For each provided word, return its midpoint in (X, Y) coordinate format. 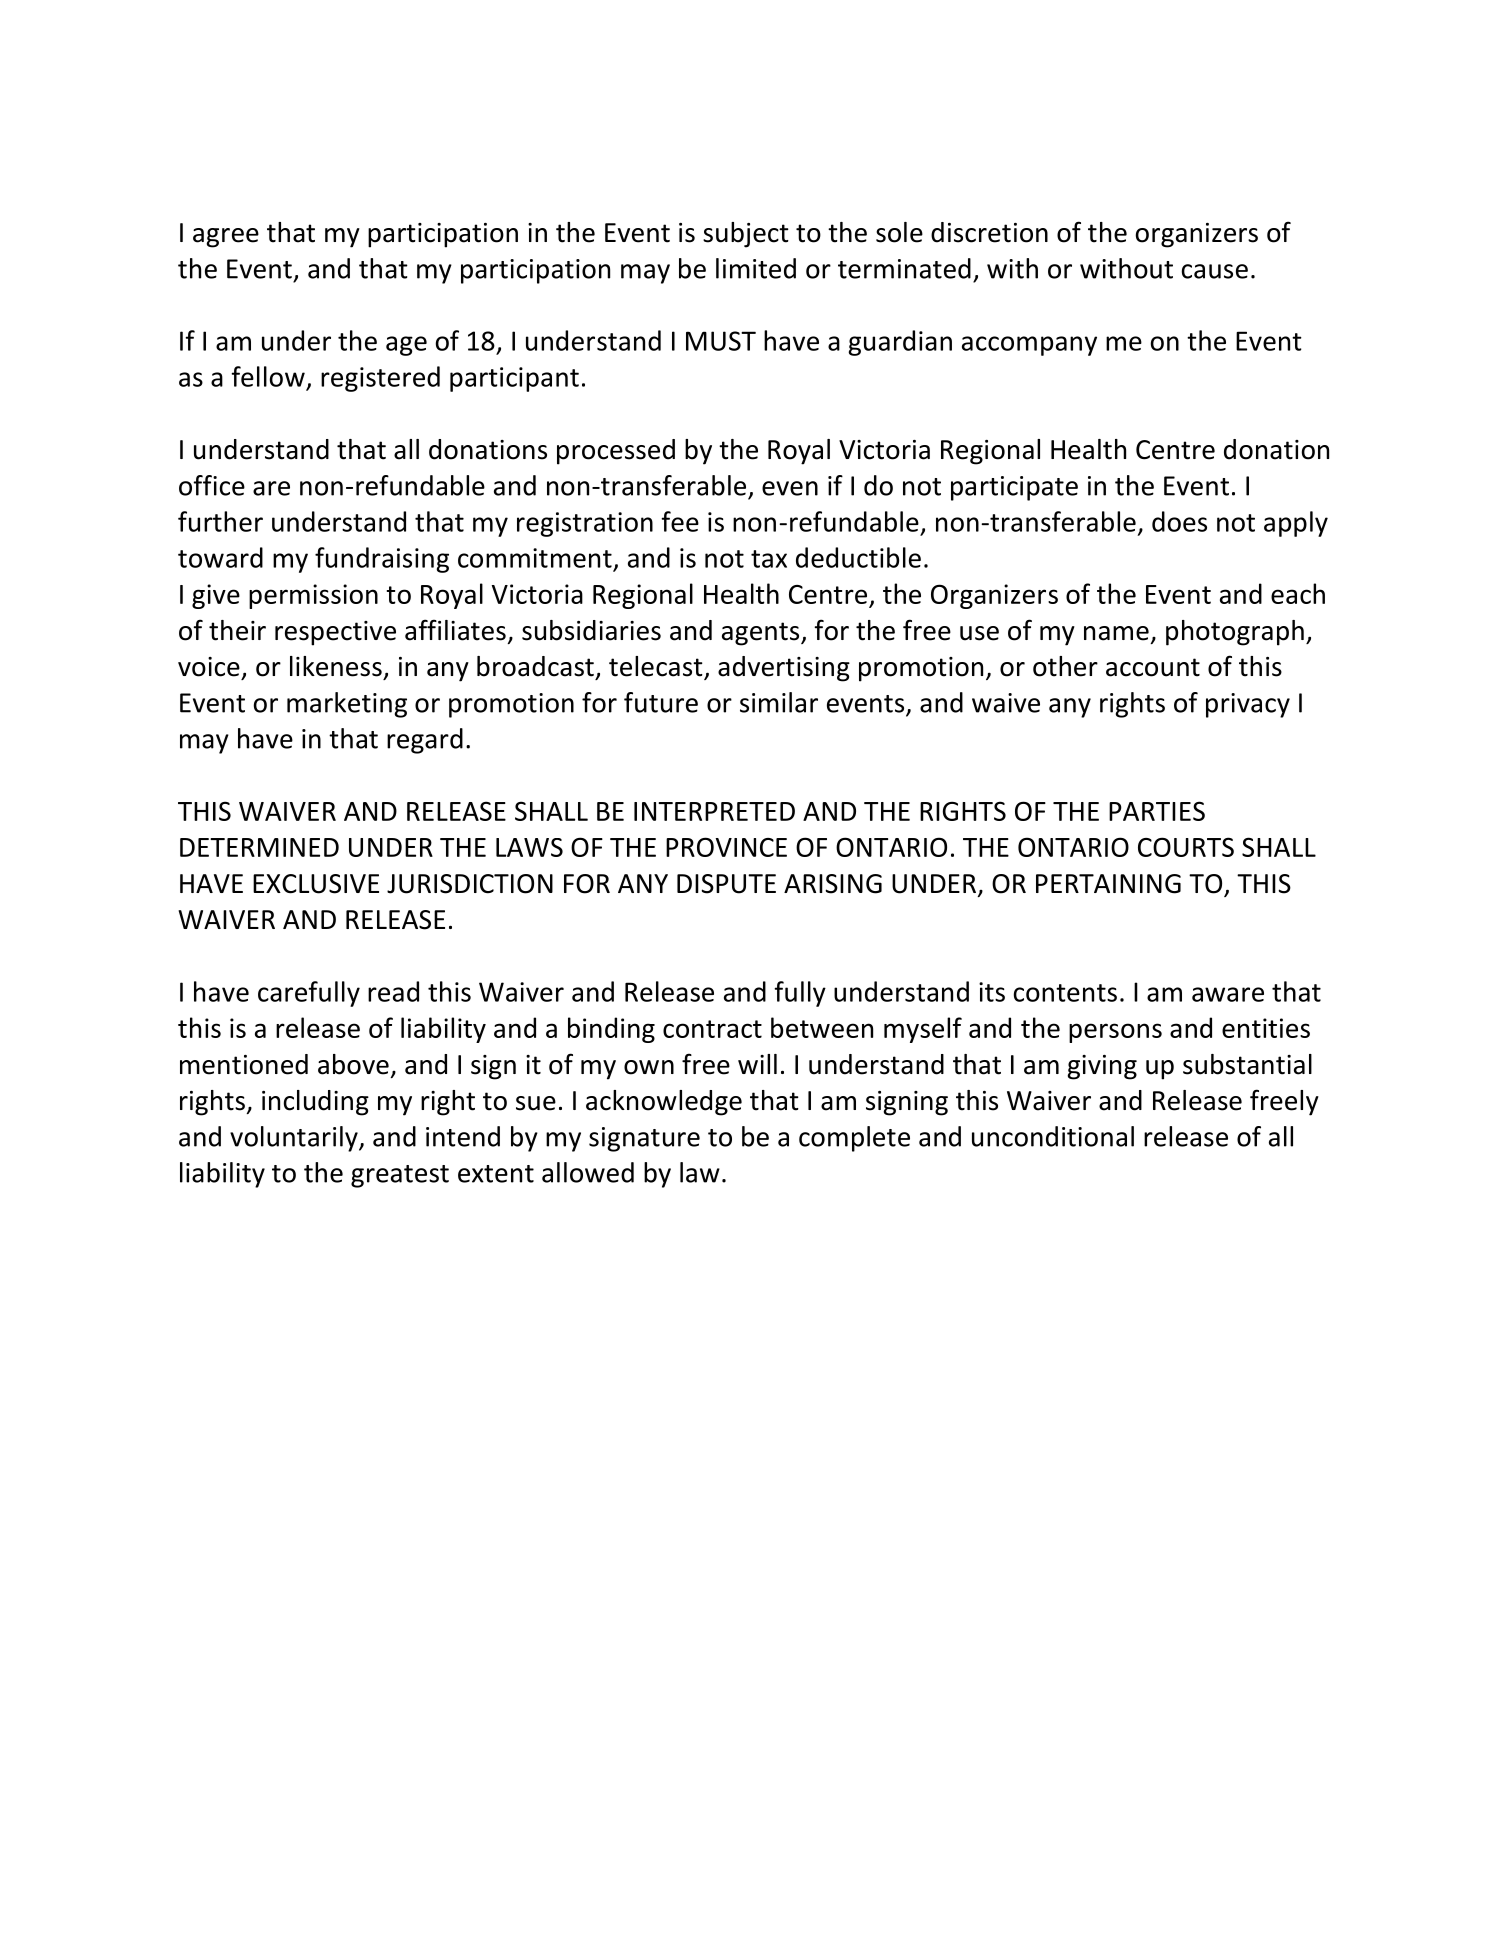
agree (226, 238)
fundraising (382, 560)
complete (854, 1139)
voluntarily (295, 1139)
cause (1215, 271)
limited (756, 268)
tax (769, 559)
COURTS (1186, 847)
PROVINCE (726, 847)
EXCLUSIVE (316, 884)
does (1179, 521)
